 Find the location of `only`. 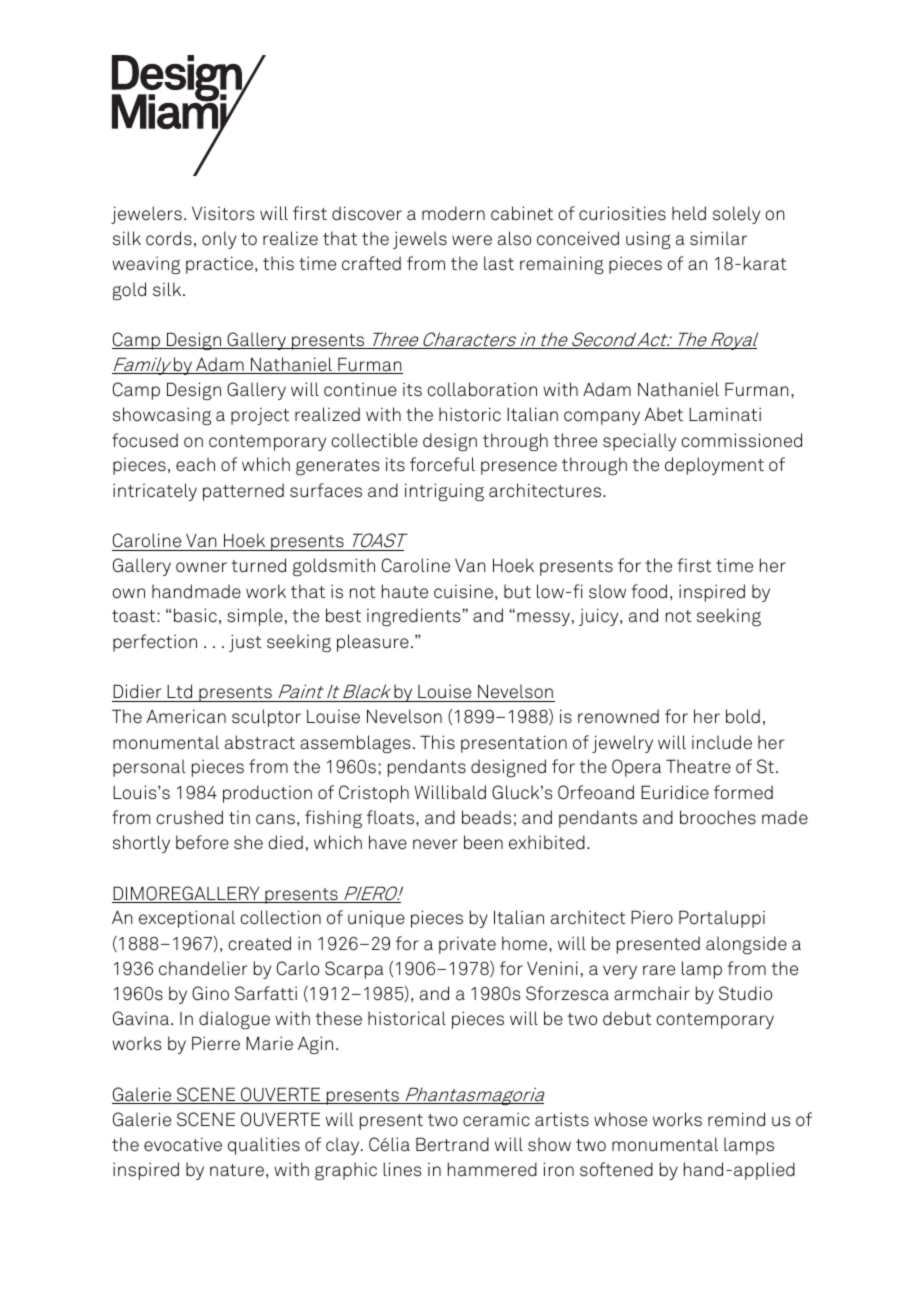

only is located at coordinates (219, 240).
